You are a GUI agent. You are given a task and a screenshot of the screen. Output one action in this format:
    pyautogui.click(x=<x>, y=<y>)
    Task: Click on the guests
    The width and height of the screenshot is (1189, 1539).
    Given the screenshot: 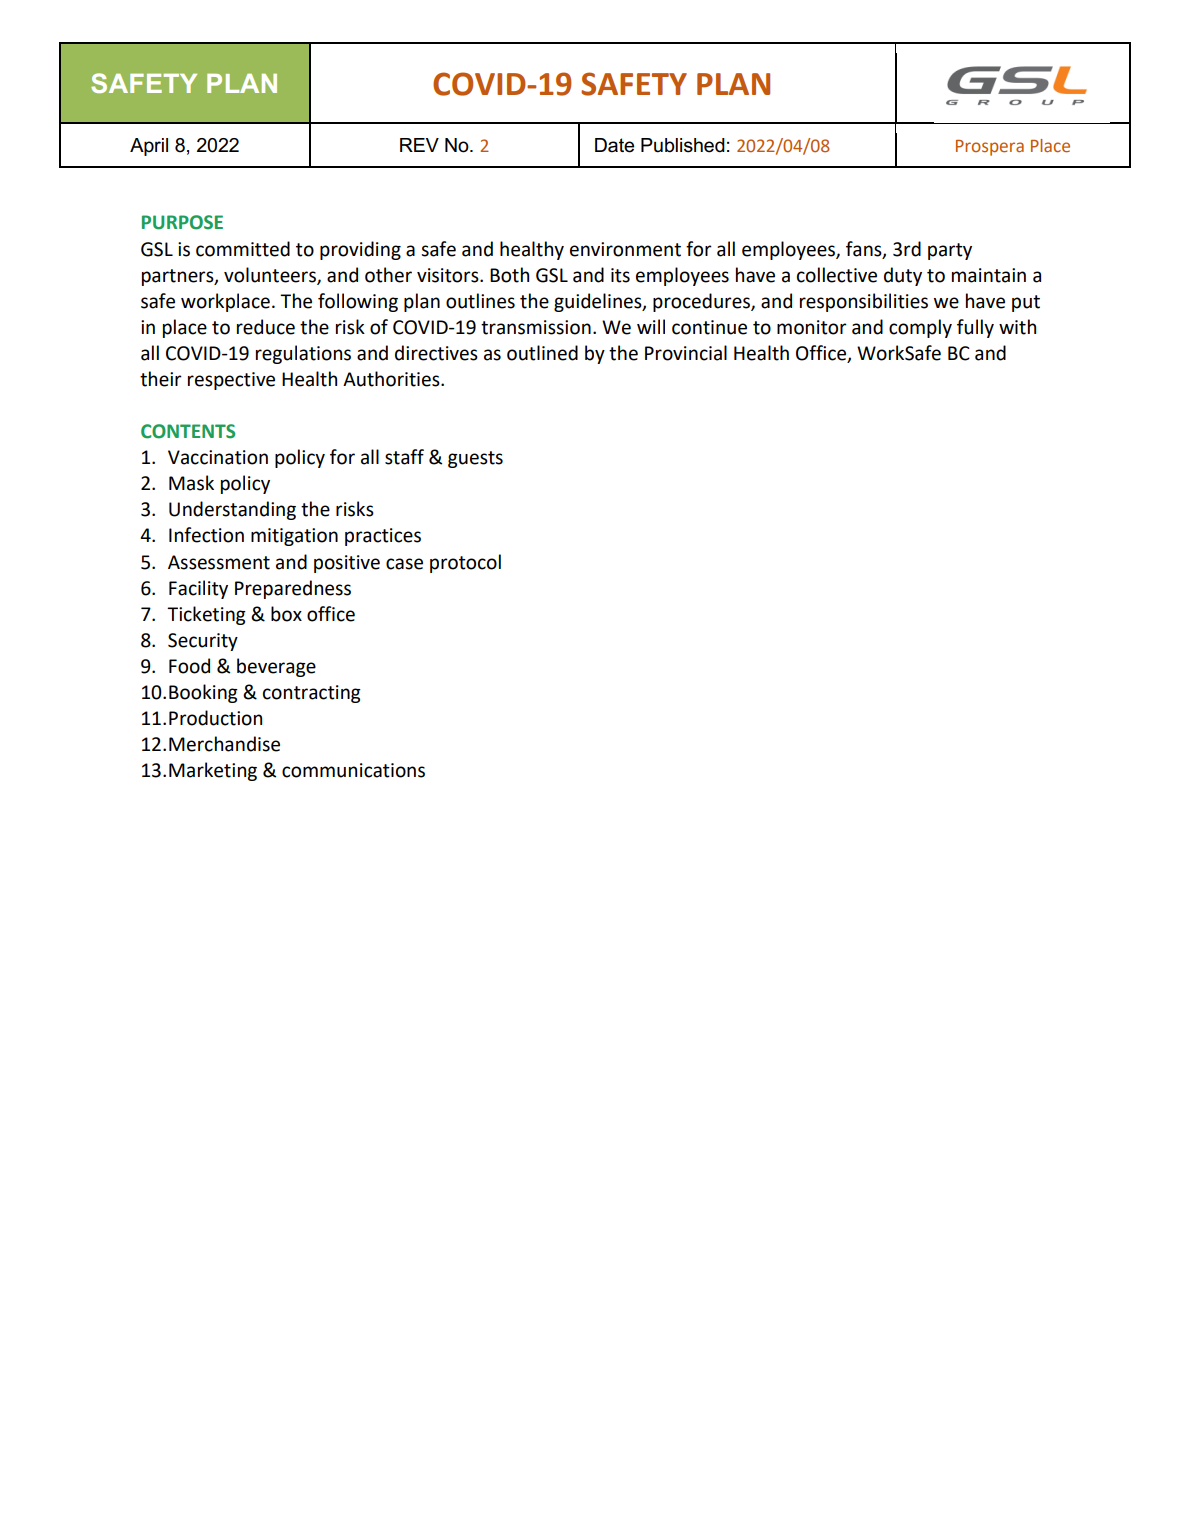 What is the action you would take?
    pyautogui.click(x=475, y=459)
